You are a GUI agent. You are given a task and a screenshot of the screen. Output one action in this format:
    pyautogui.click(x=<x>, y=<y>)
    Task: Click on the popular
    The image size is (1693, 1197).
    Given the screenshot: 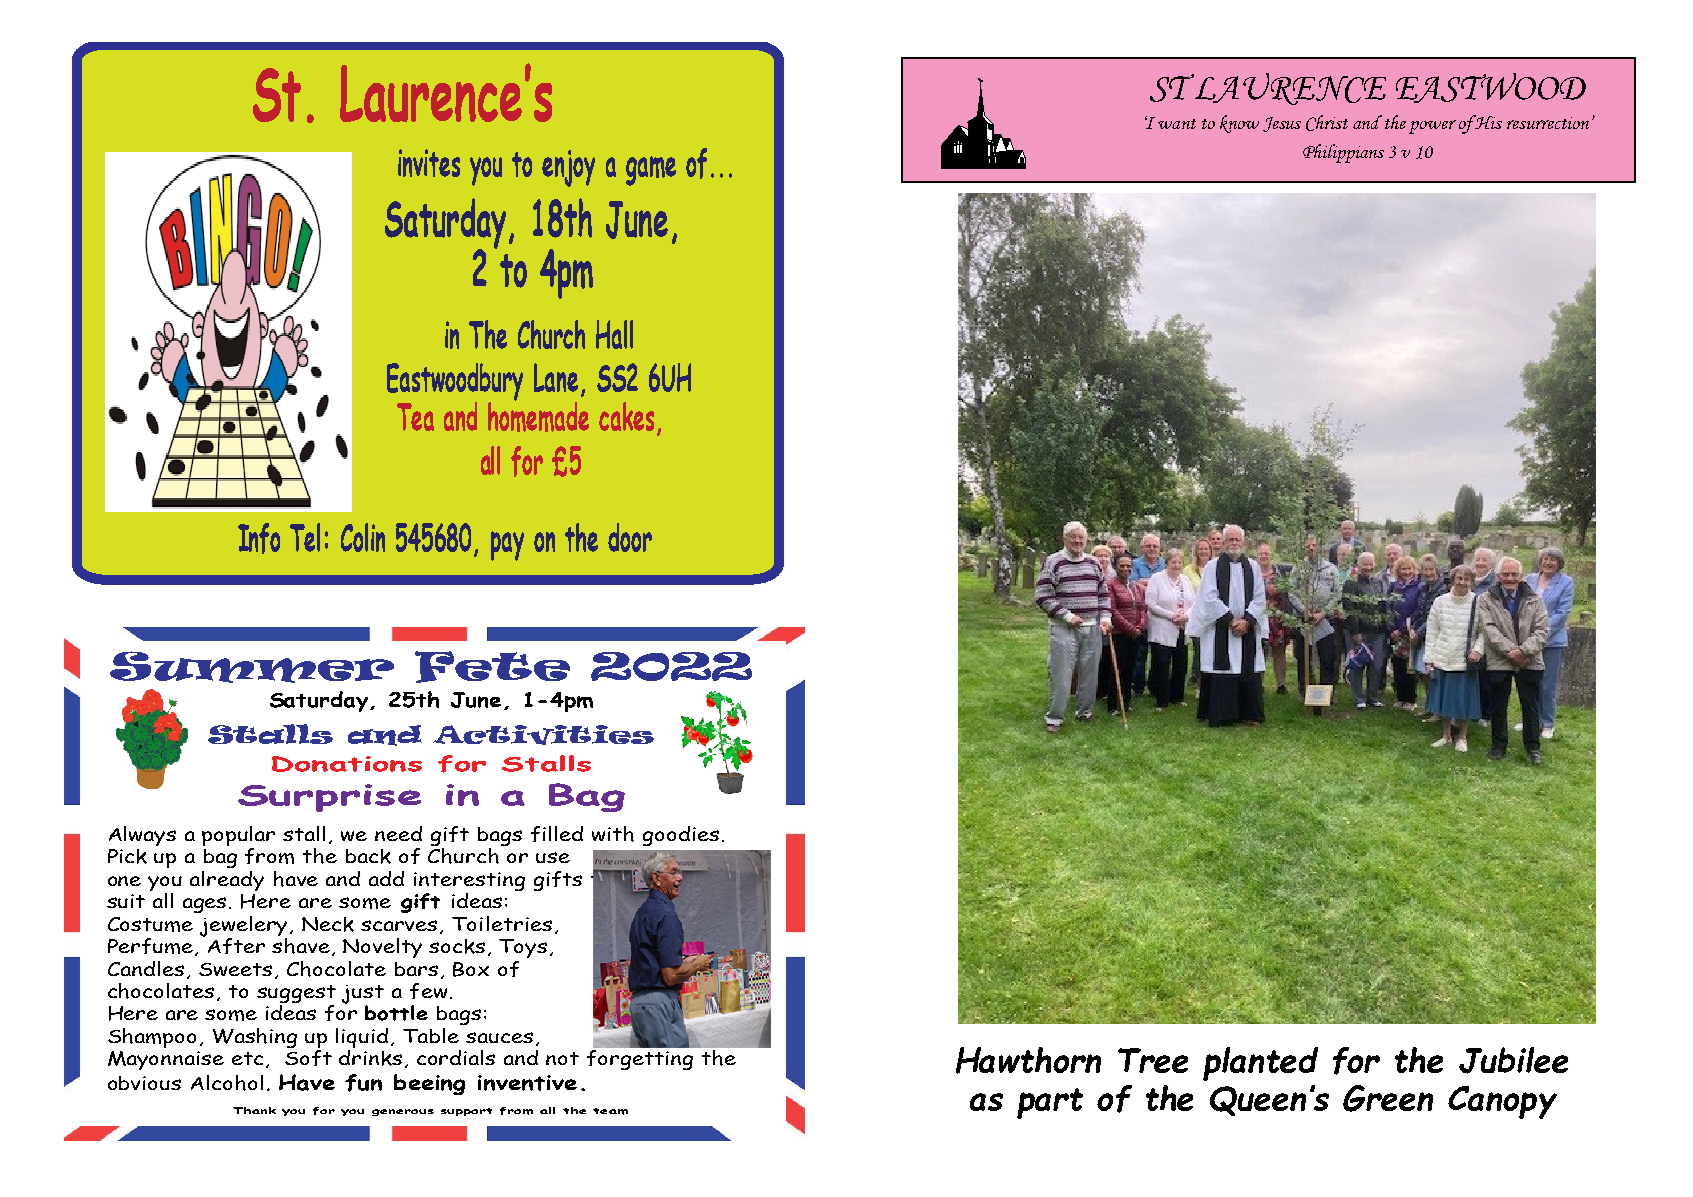 What is the action you would take?
    pyautogui.click(x=238, y=837)
